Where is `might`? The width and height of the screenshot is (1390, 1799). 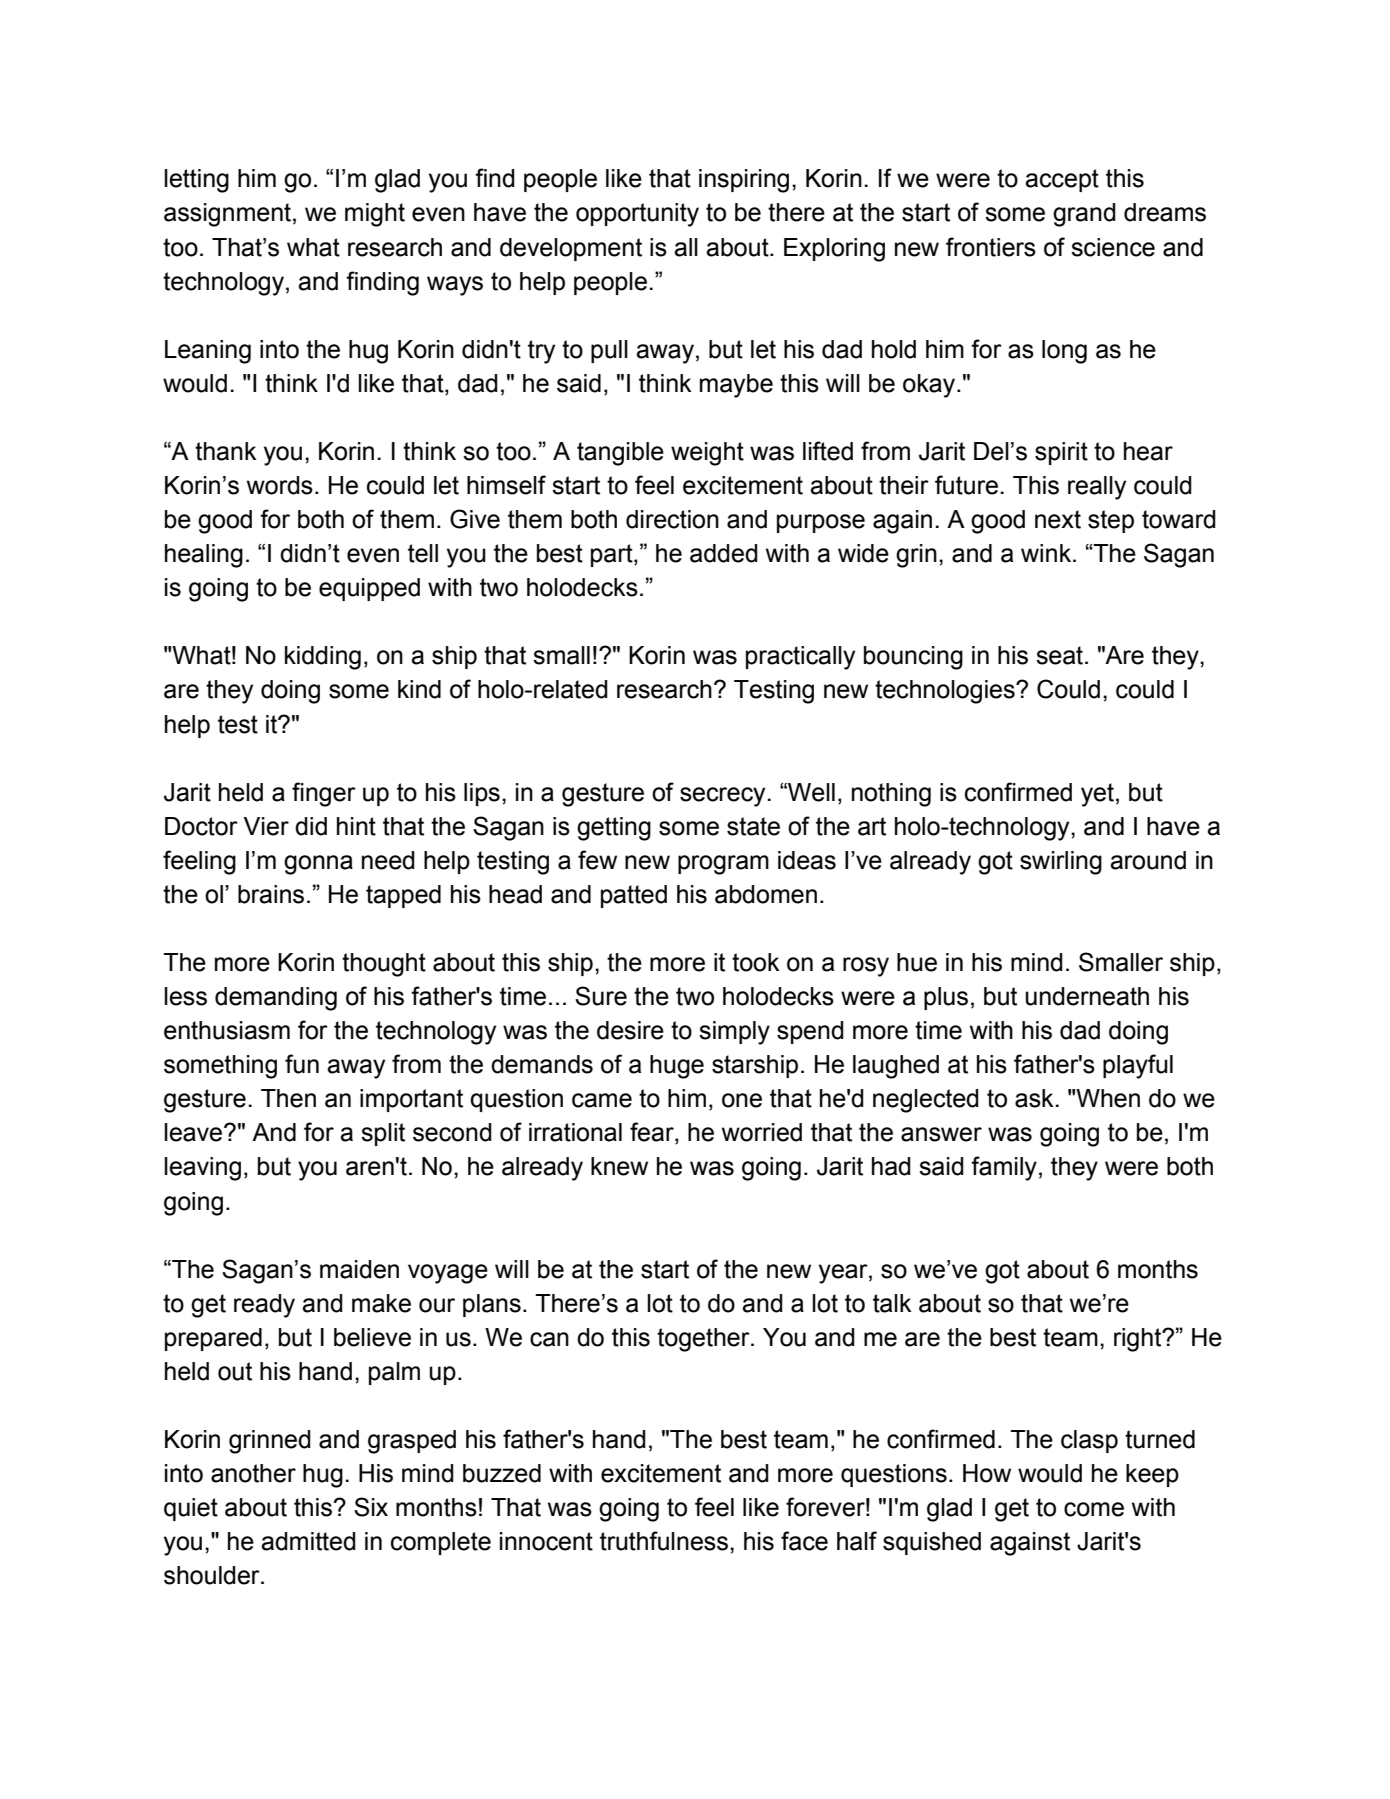 might is located at coordinates (375, 215).
